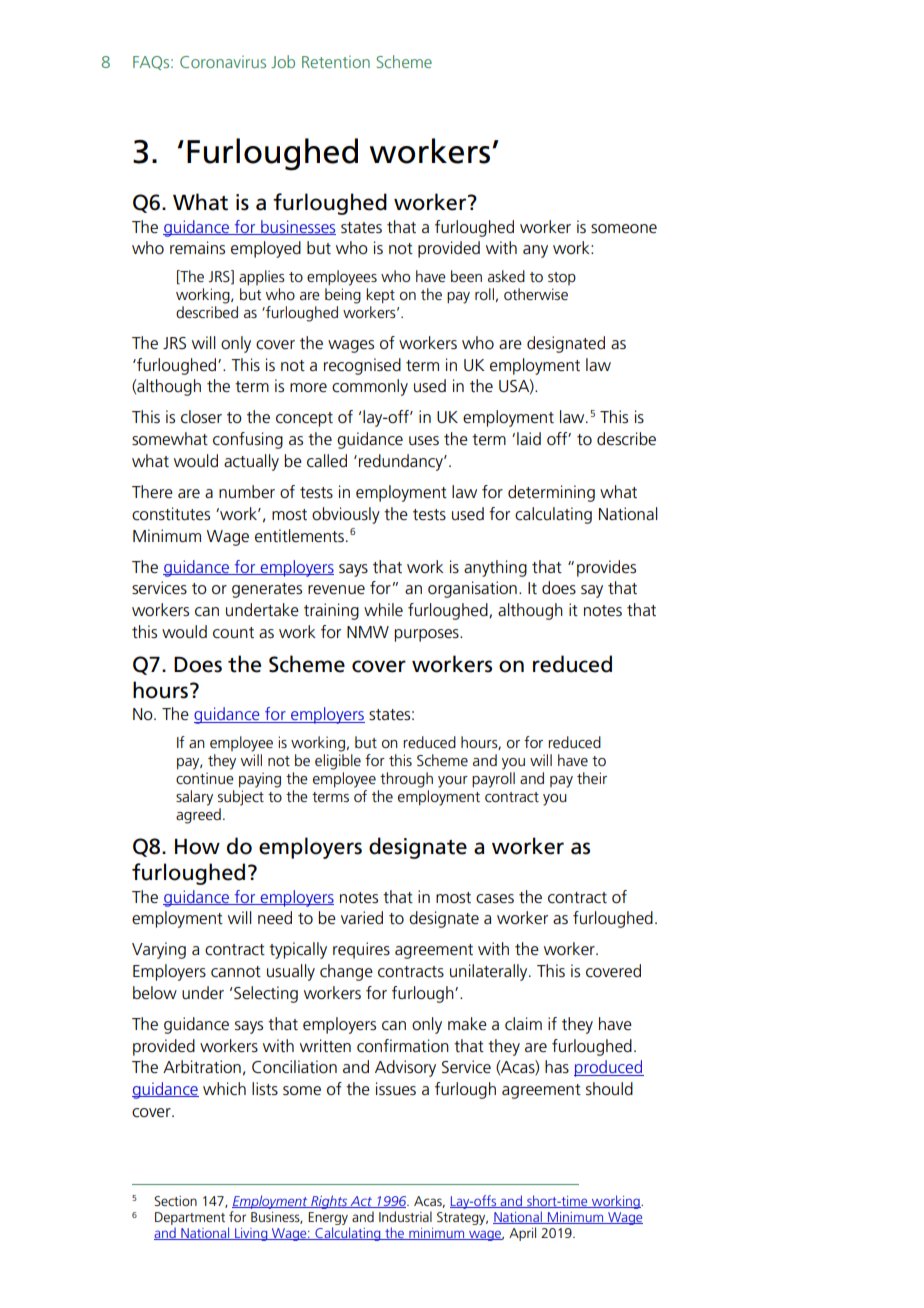  What do you see at coordinates (233, 633) in the screenshot?
I see `count` at bounding box center [233, 633].
